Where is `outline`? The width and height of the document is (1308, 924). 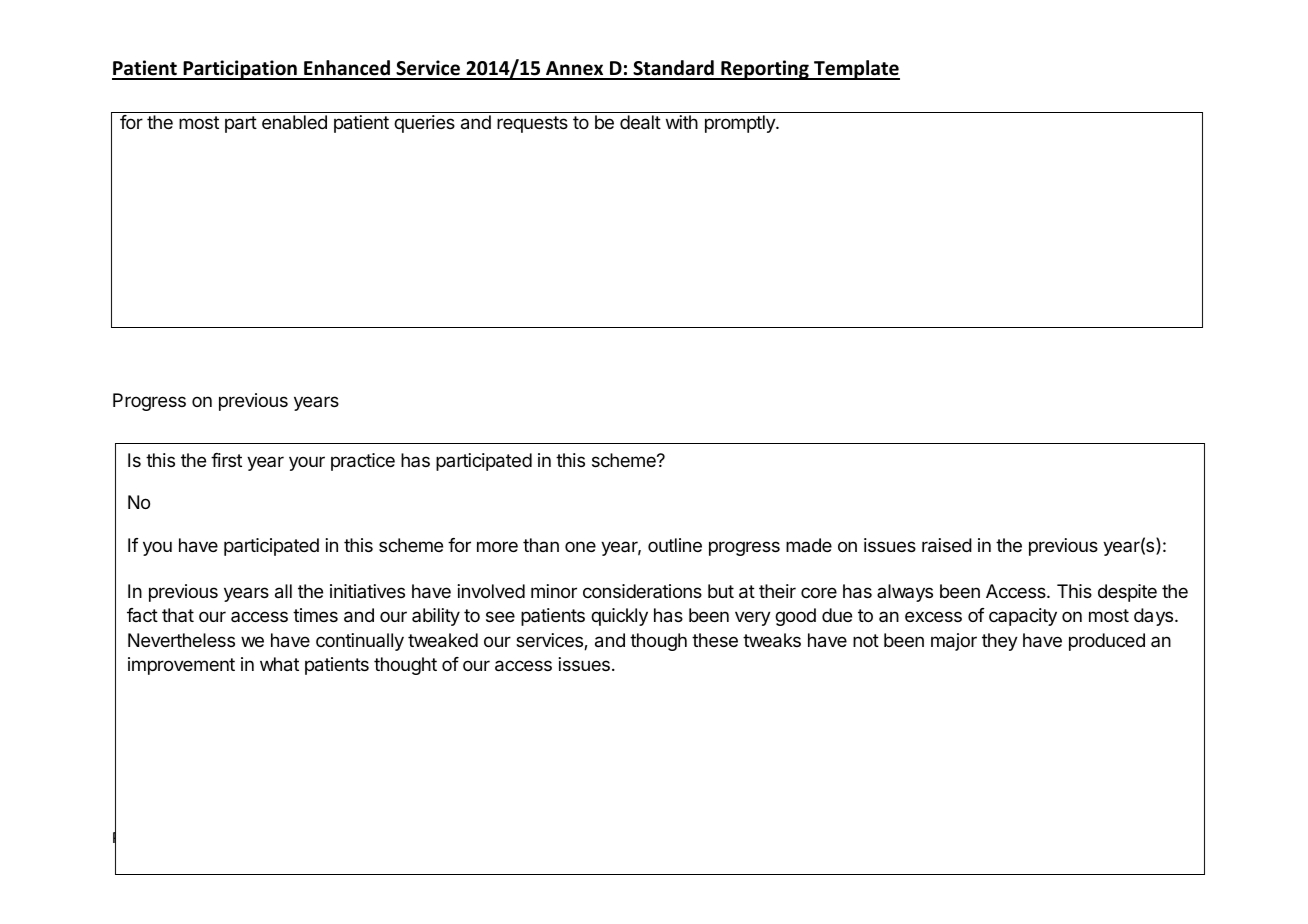
outline is located at coordinates (675, 545).
